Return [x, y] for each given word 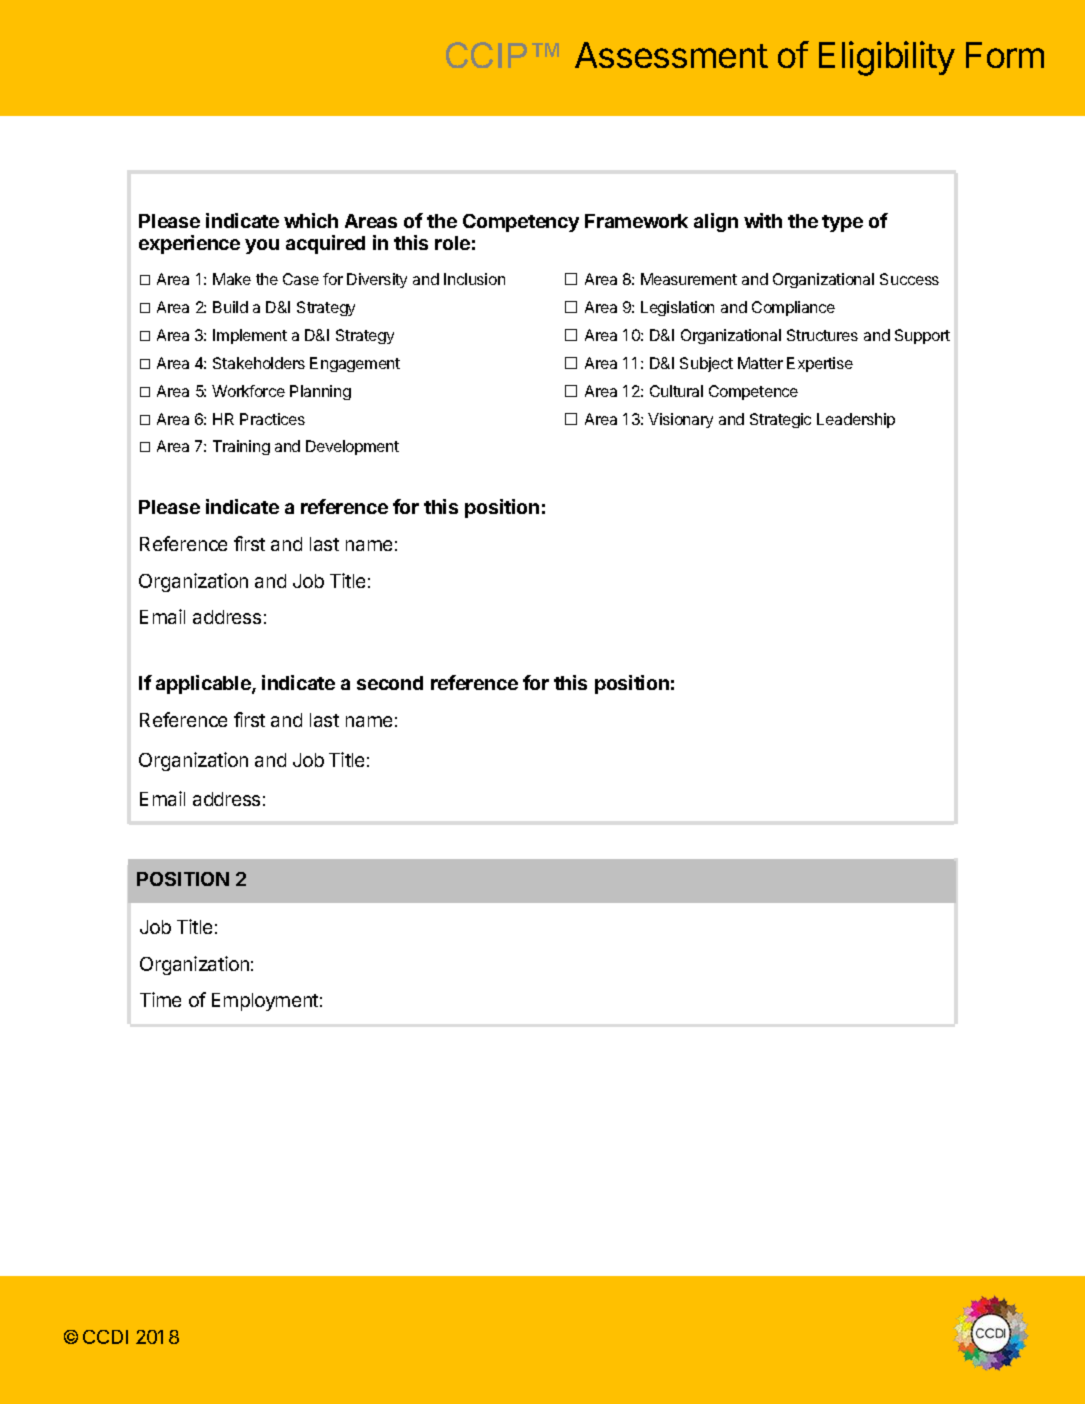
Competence [753, 392]
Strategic [780, 420]
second [390, 683]
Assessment [671, 55]
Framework [636, 221]
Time [160, 999]
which [311, 220]
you [262, 246]
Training [241, 447]
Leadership [856, 420]
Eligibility [887, 58]
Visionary [680, 420]
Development [352, 447]
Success [909, 279]
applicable [204, 684]
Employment [265, 1002]
